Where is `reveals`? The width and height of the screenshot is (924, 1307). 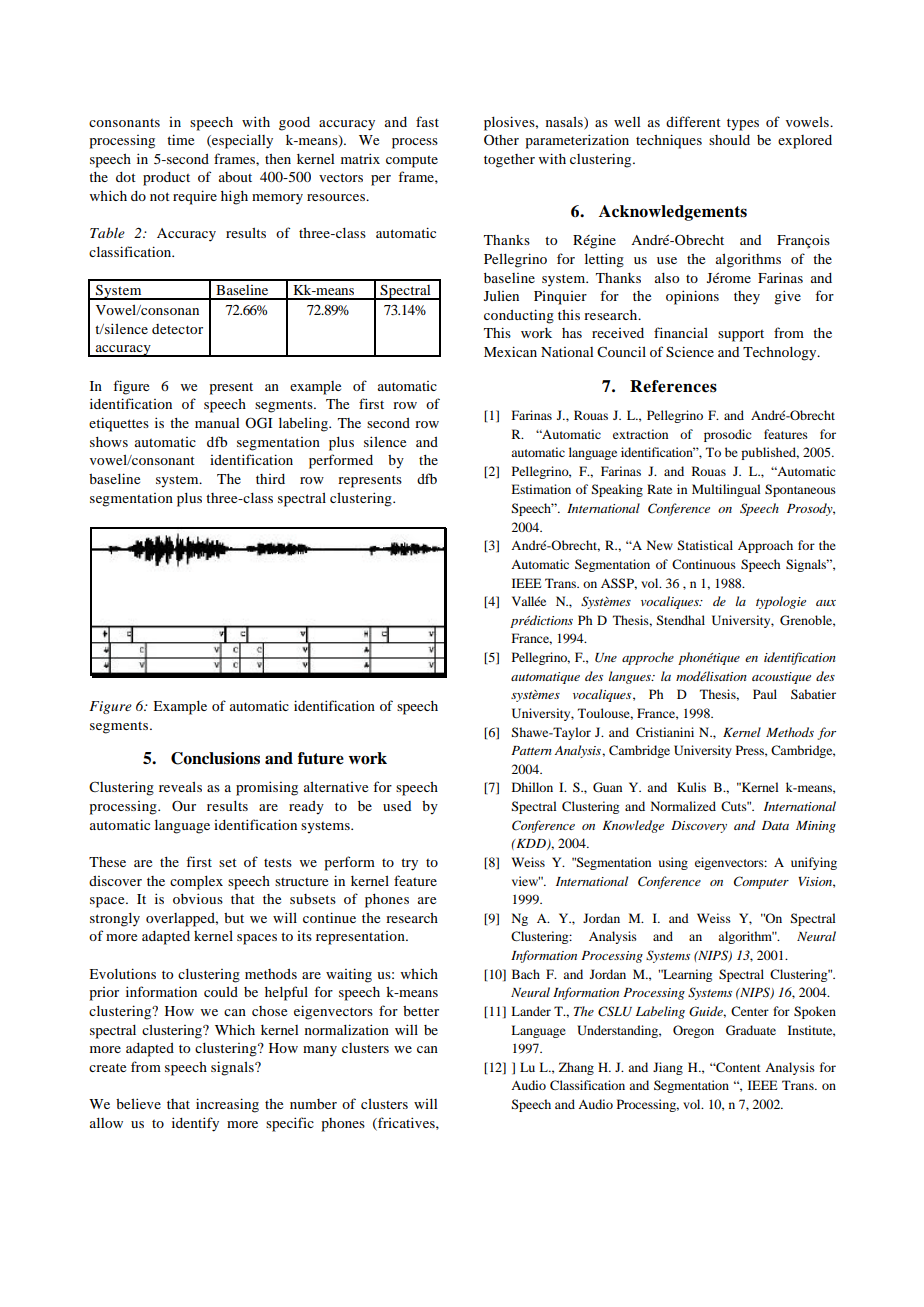
reveals is located at coordinates (180, 786).
